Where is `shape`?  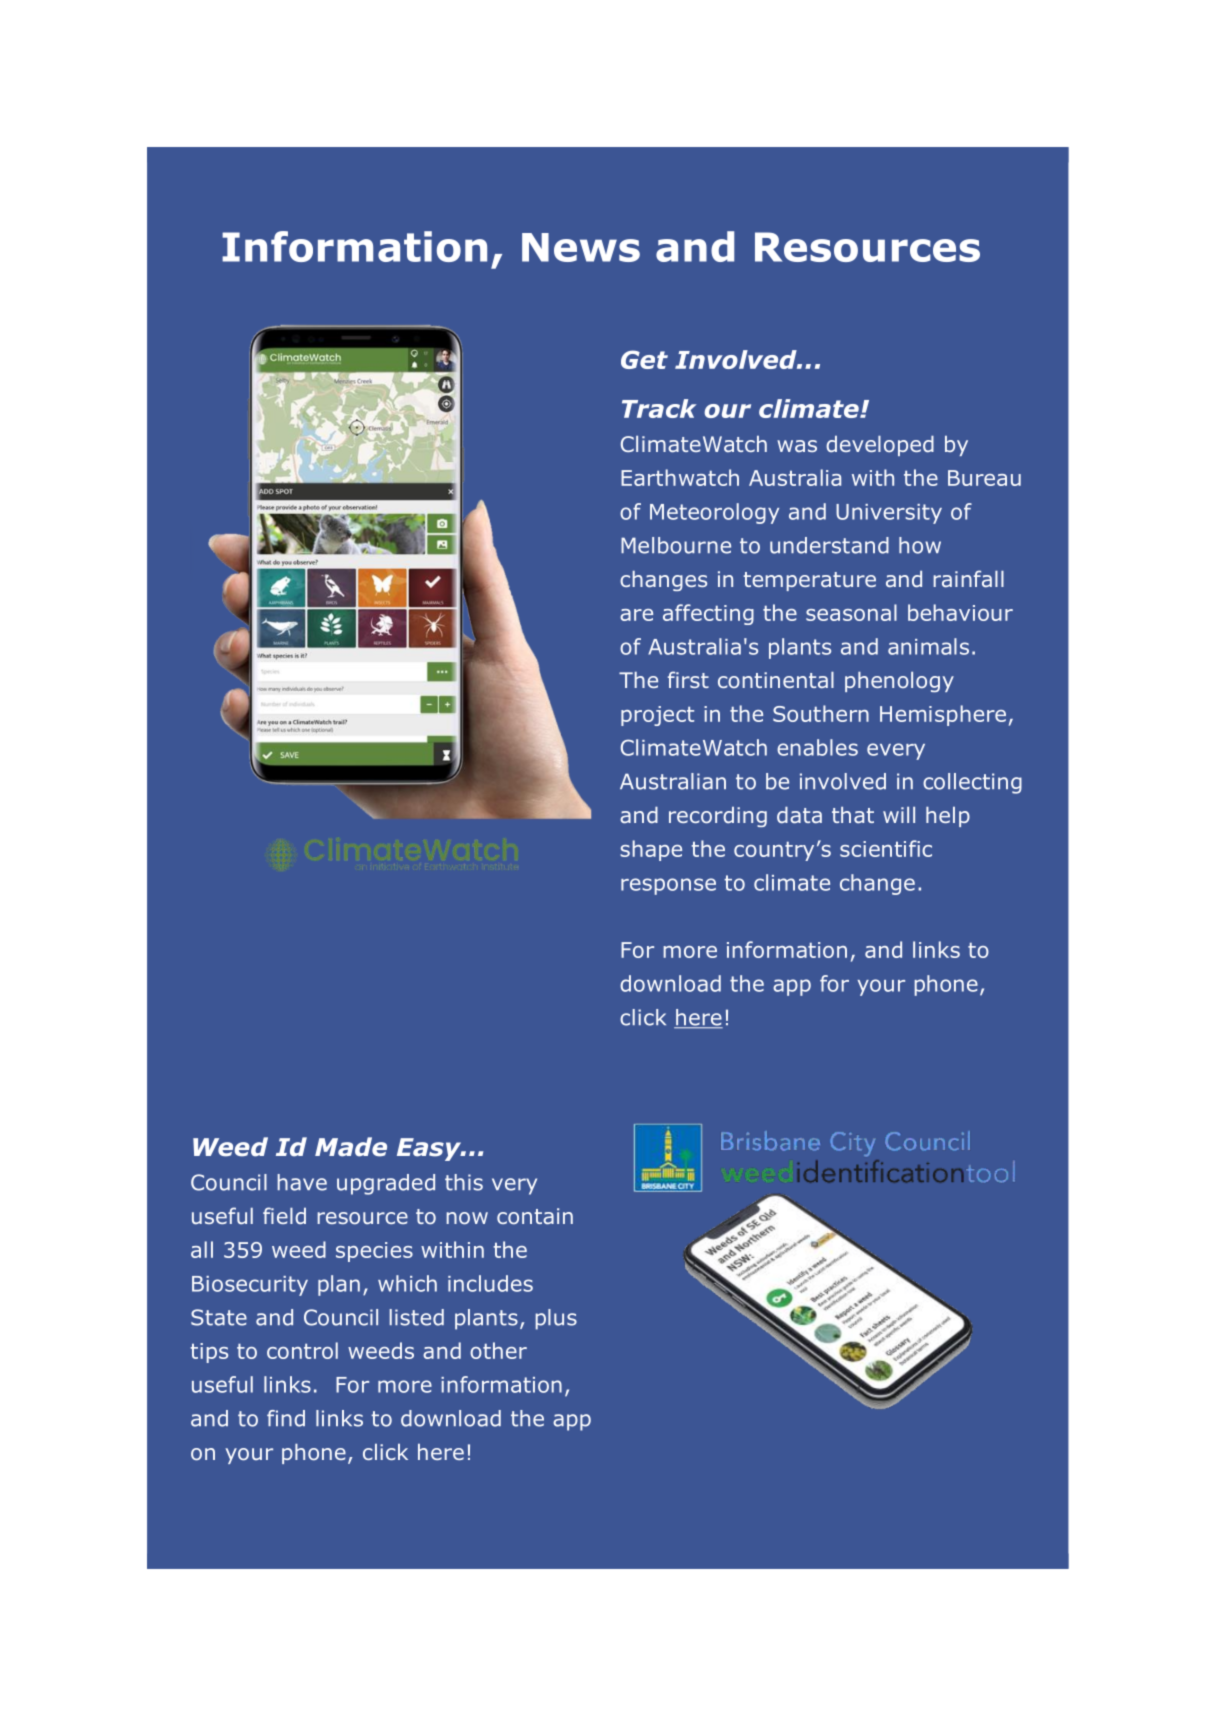
shape is located at coordinates (651, 850).
